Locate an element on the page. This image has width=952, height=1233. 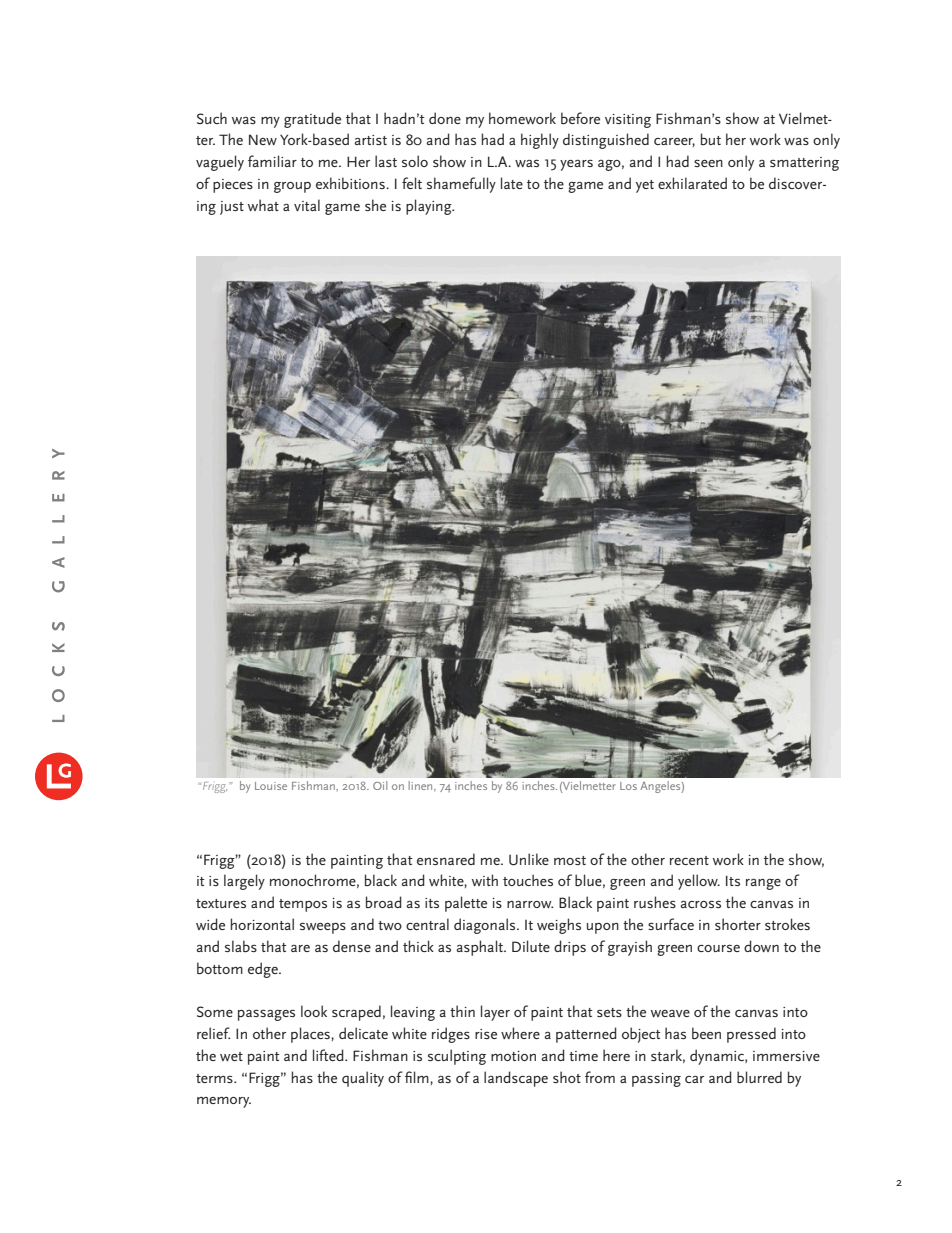
recent is located at coordinates (689, 860).
